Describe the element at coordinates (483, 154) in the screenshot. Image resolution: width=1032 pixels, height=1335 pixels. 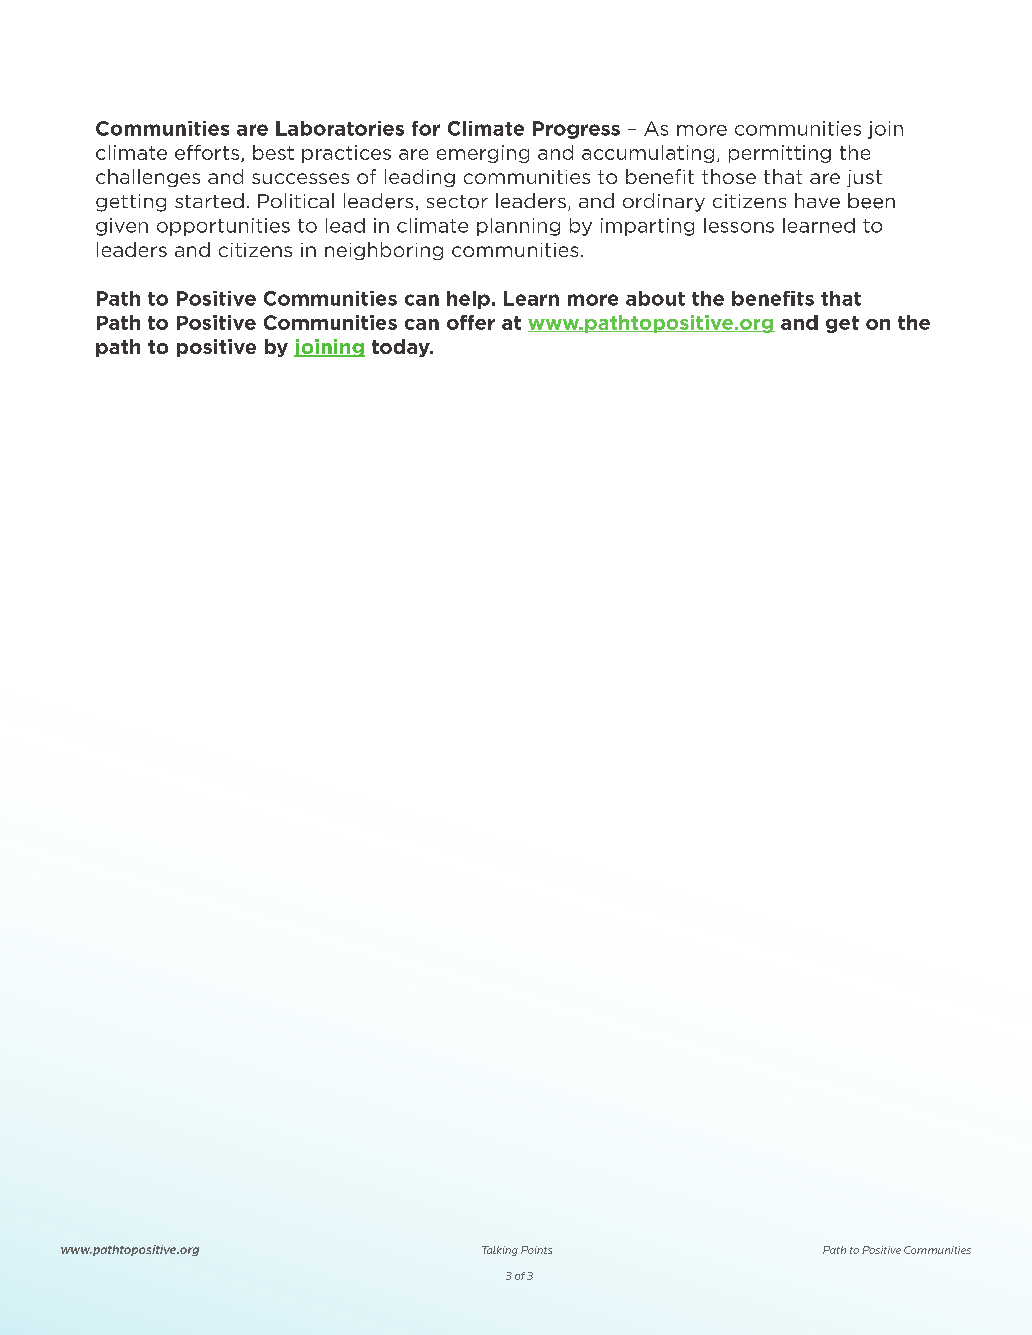
I see `emerging` at that location.
